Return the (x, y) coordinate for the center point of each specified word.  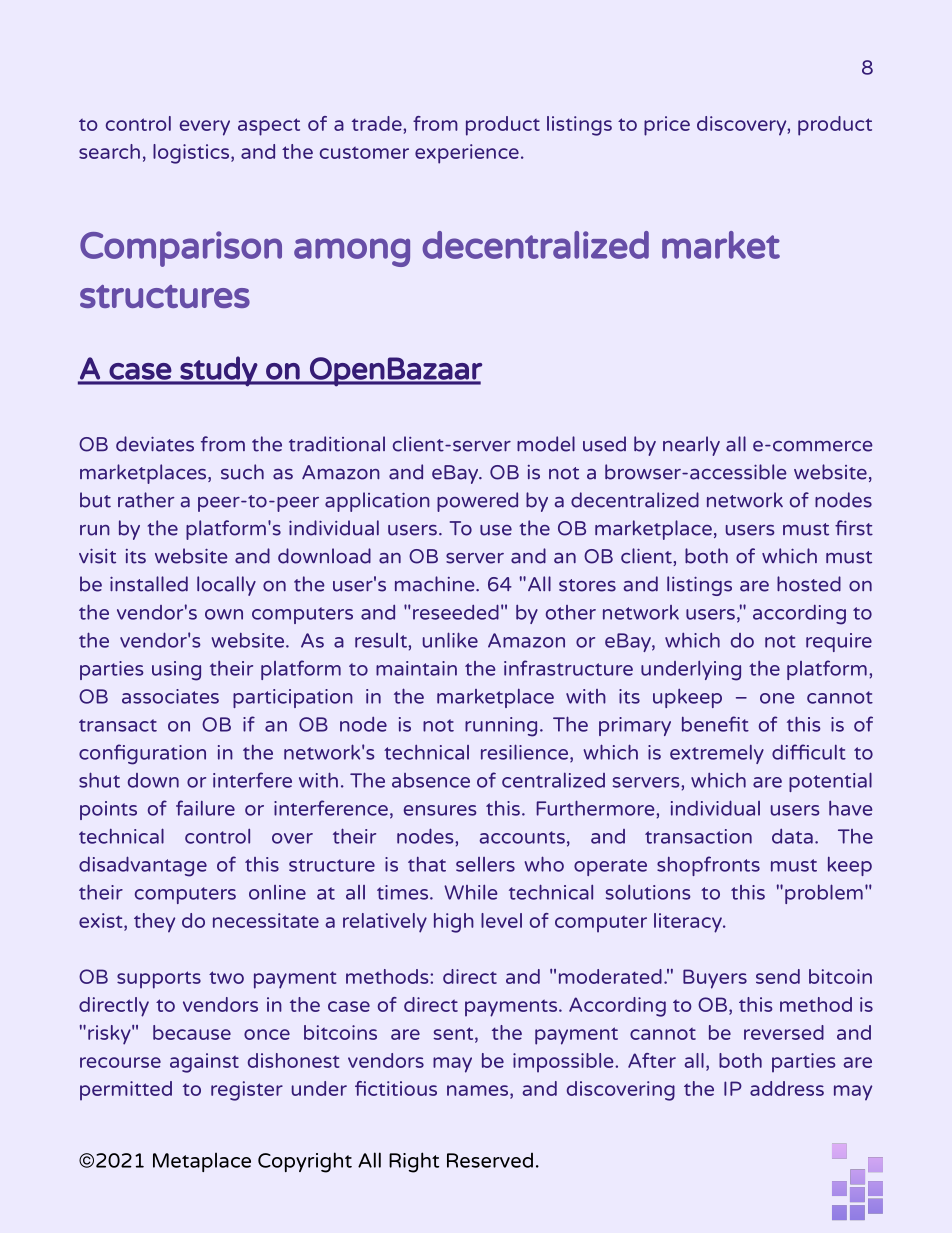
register (247, 1091)
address (787, 1088)
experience (467, 154)
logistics (192, 154)
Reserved (490, 1160)
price (667, 126)
